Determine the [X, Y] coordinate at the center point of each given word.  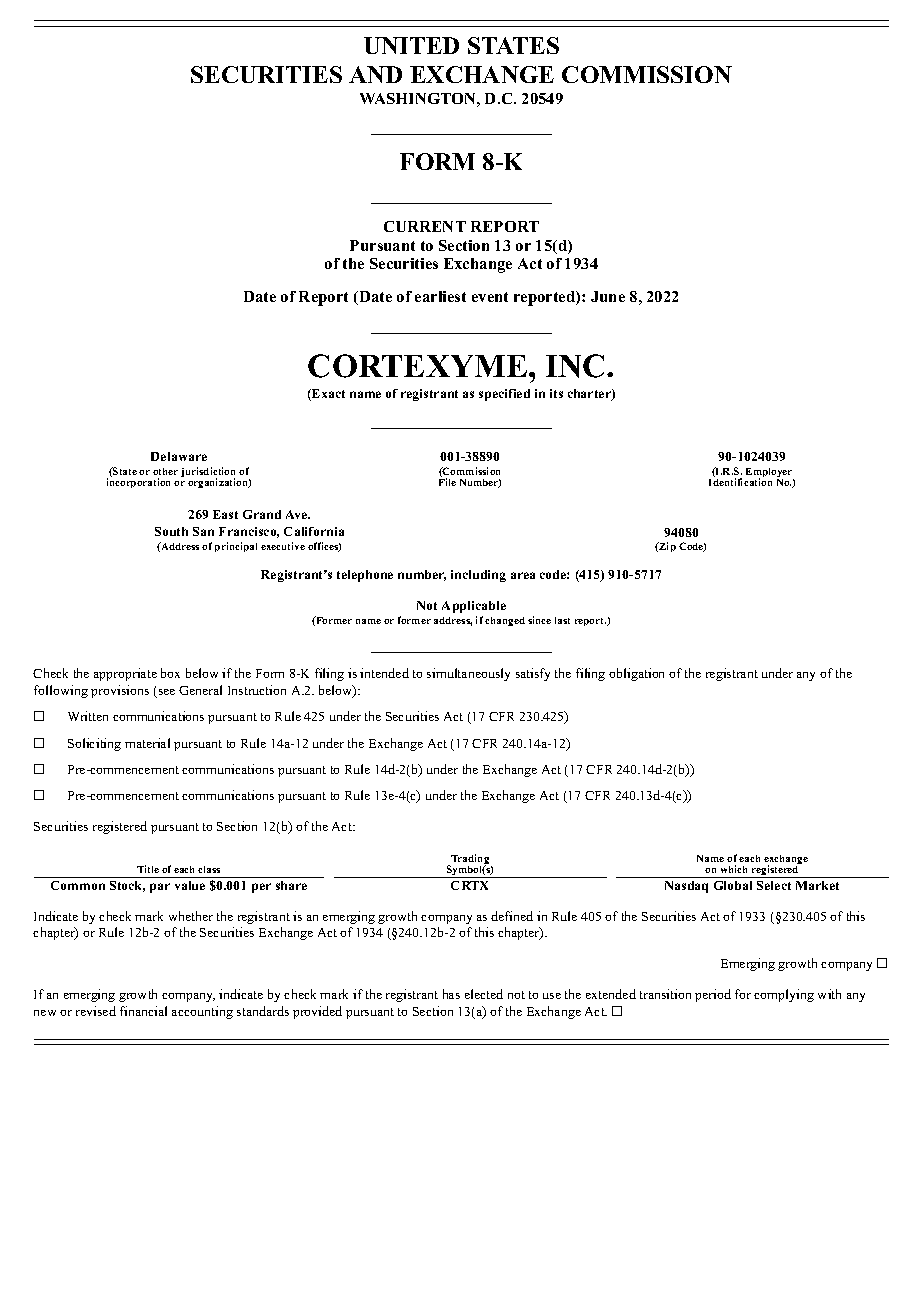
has [451, 994]
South [171, 531]
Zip [666, 547]
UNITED [411, 45]
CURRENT [425, 226]
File [447, 482]
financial [143, 1011]
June [608, 296]
